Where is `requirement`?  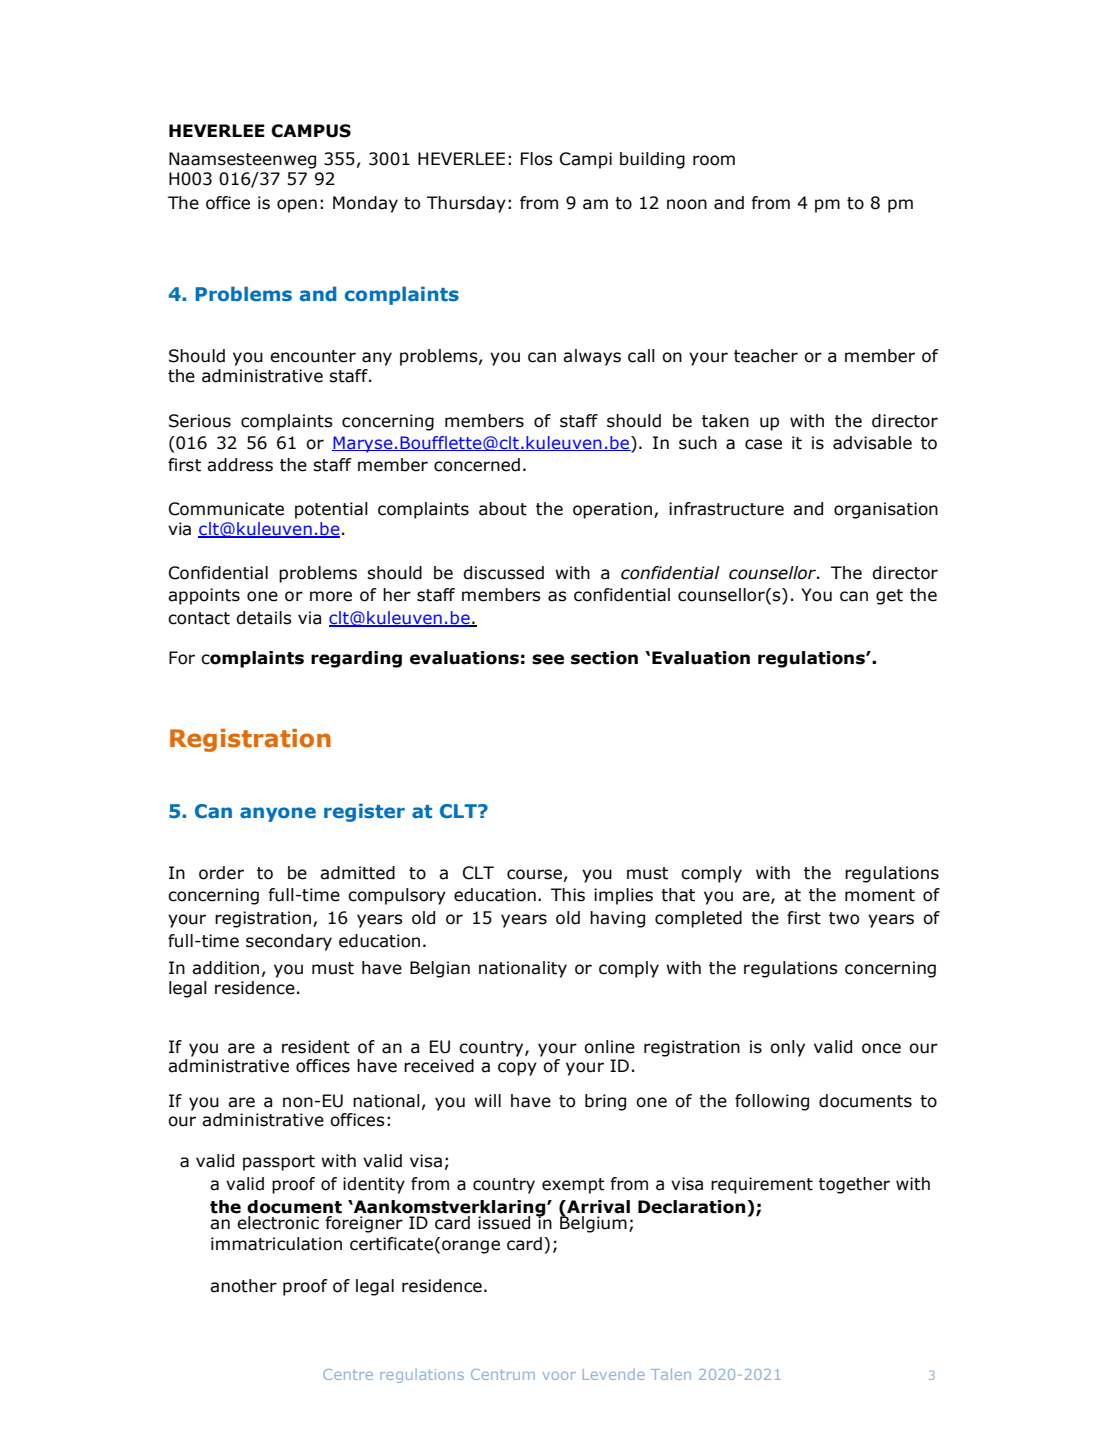
requirement is located at coordinates (762, 1185).
